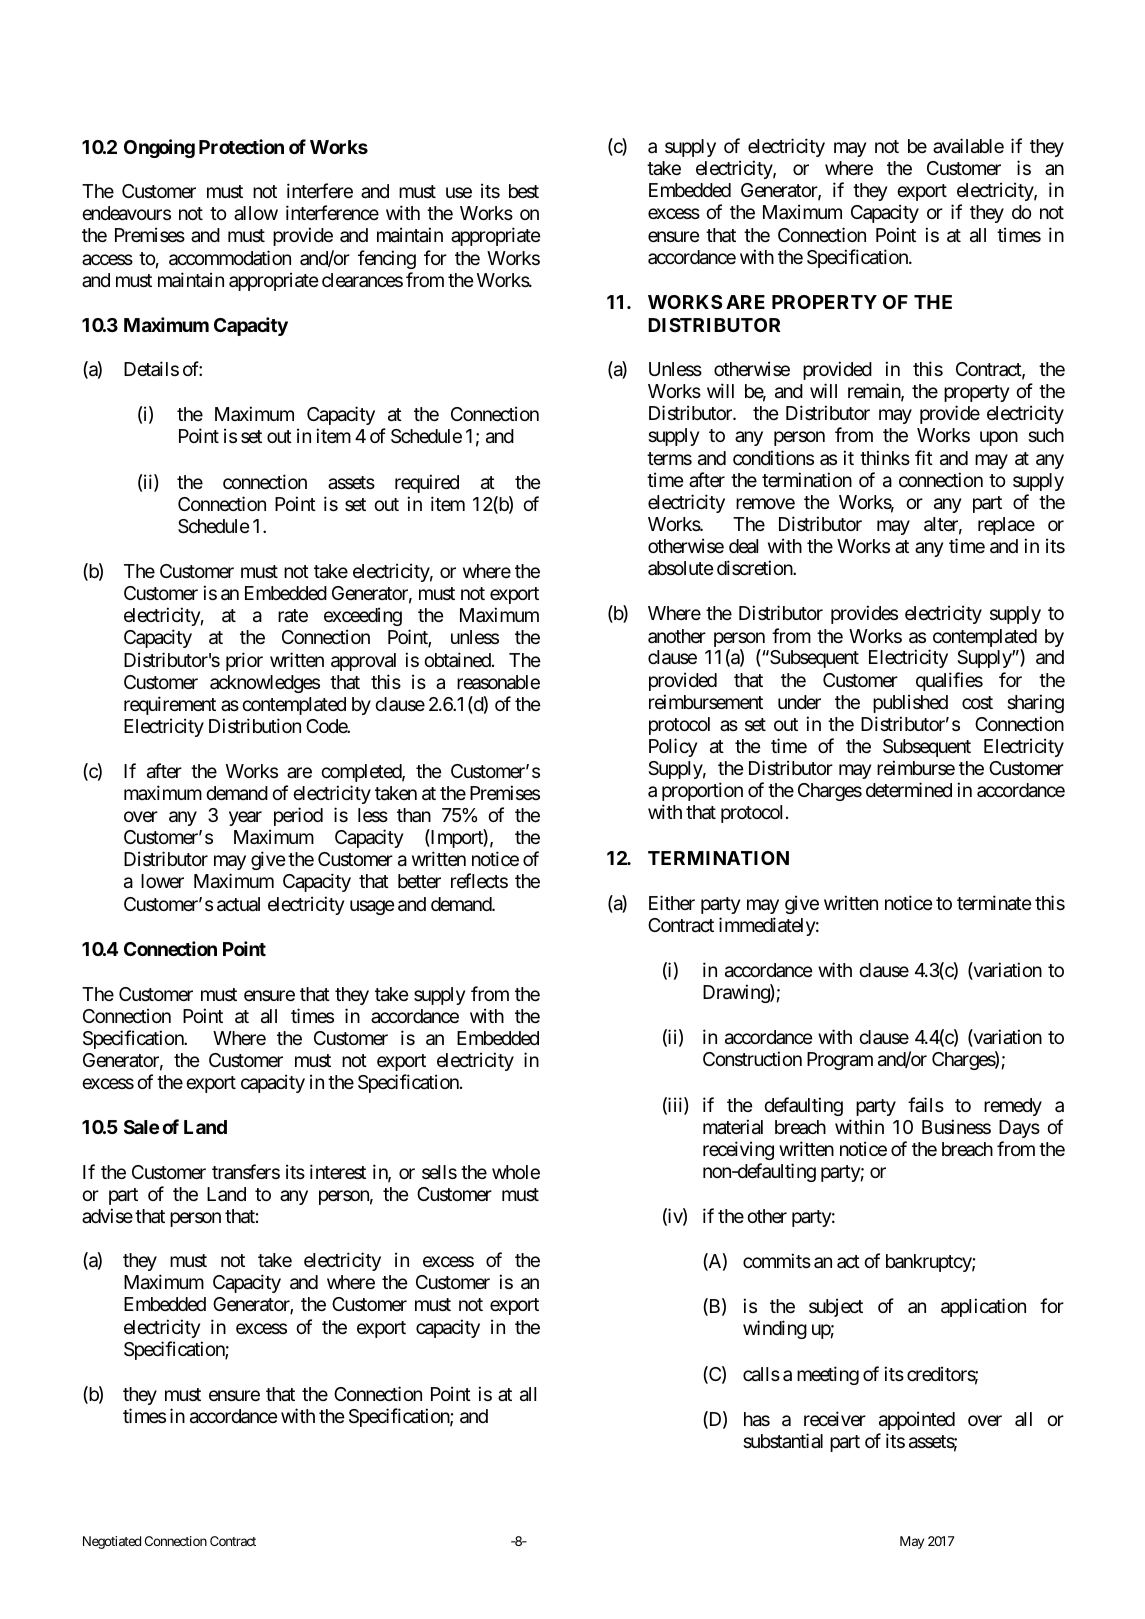 This page has width=1145, height=1619. I want to click on best, so click(524, 191).
